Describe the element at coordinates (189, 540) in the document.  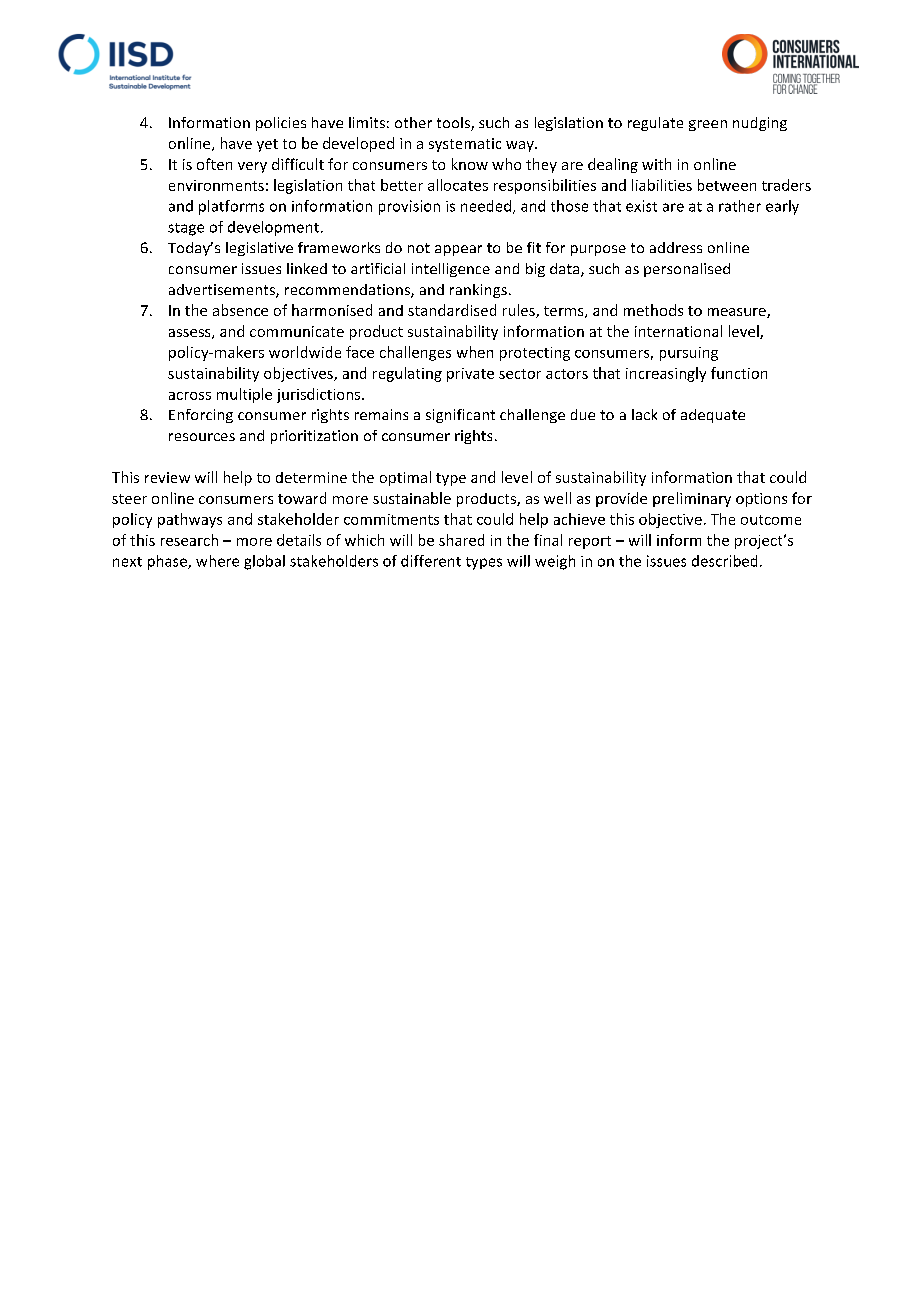
I see `research` at that location.
